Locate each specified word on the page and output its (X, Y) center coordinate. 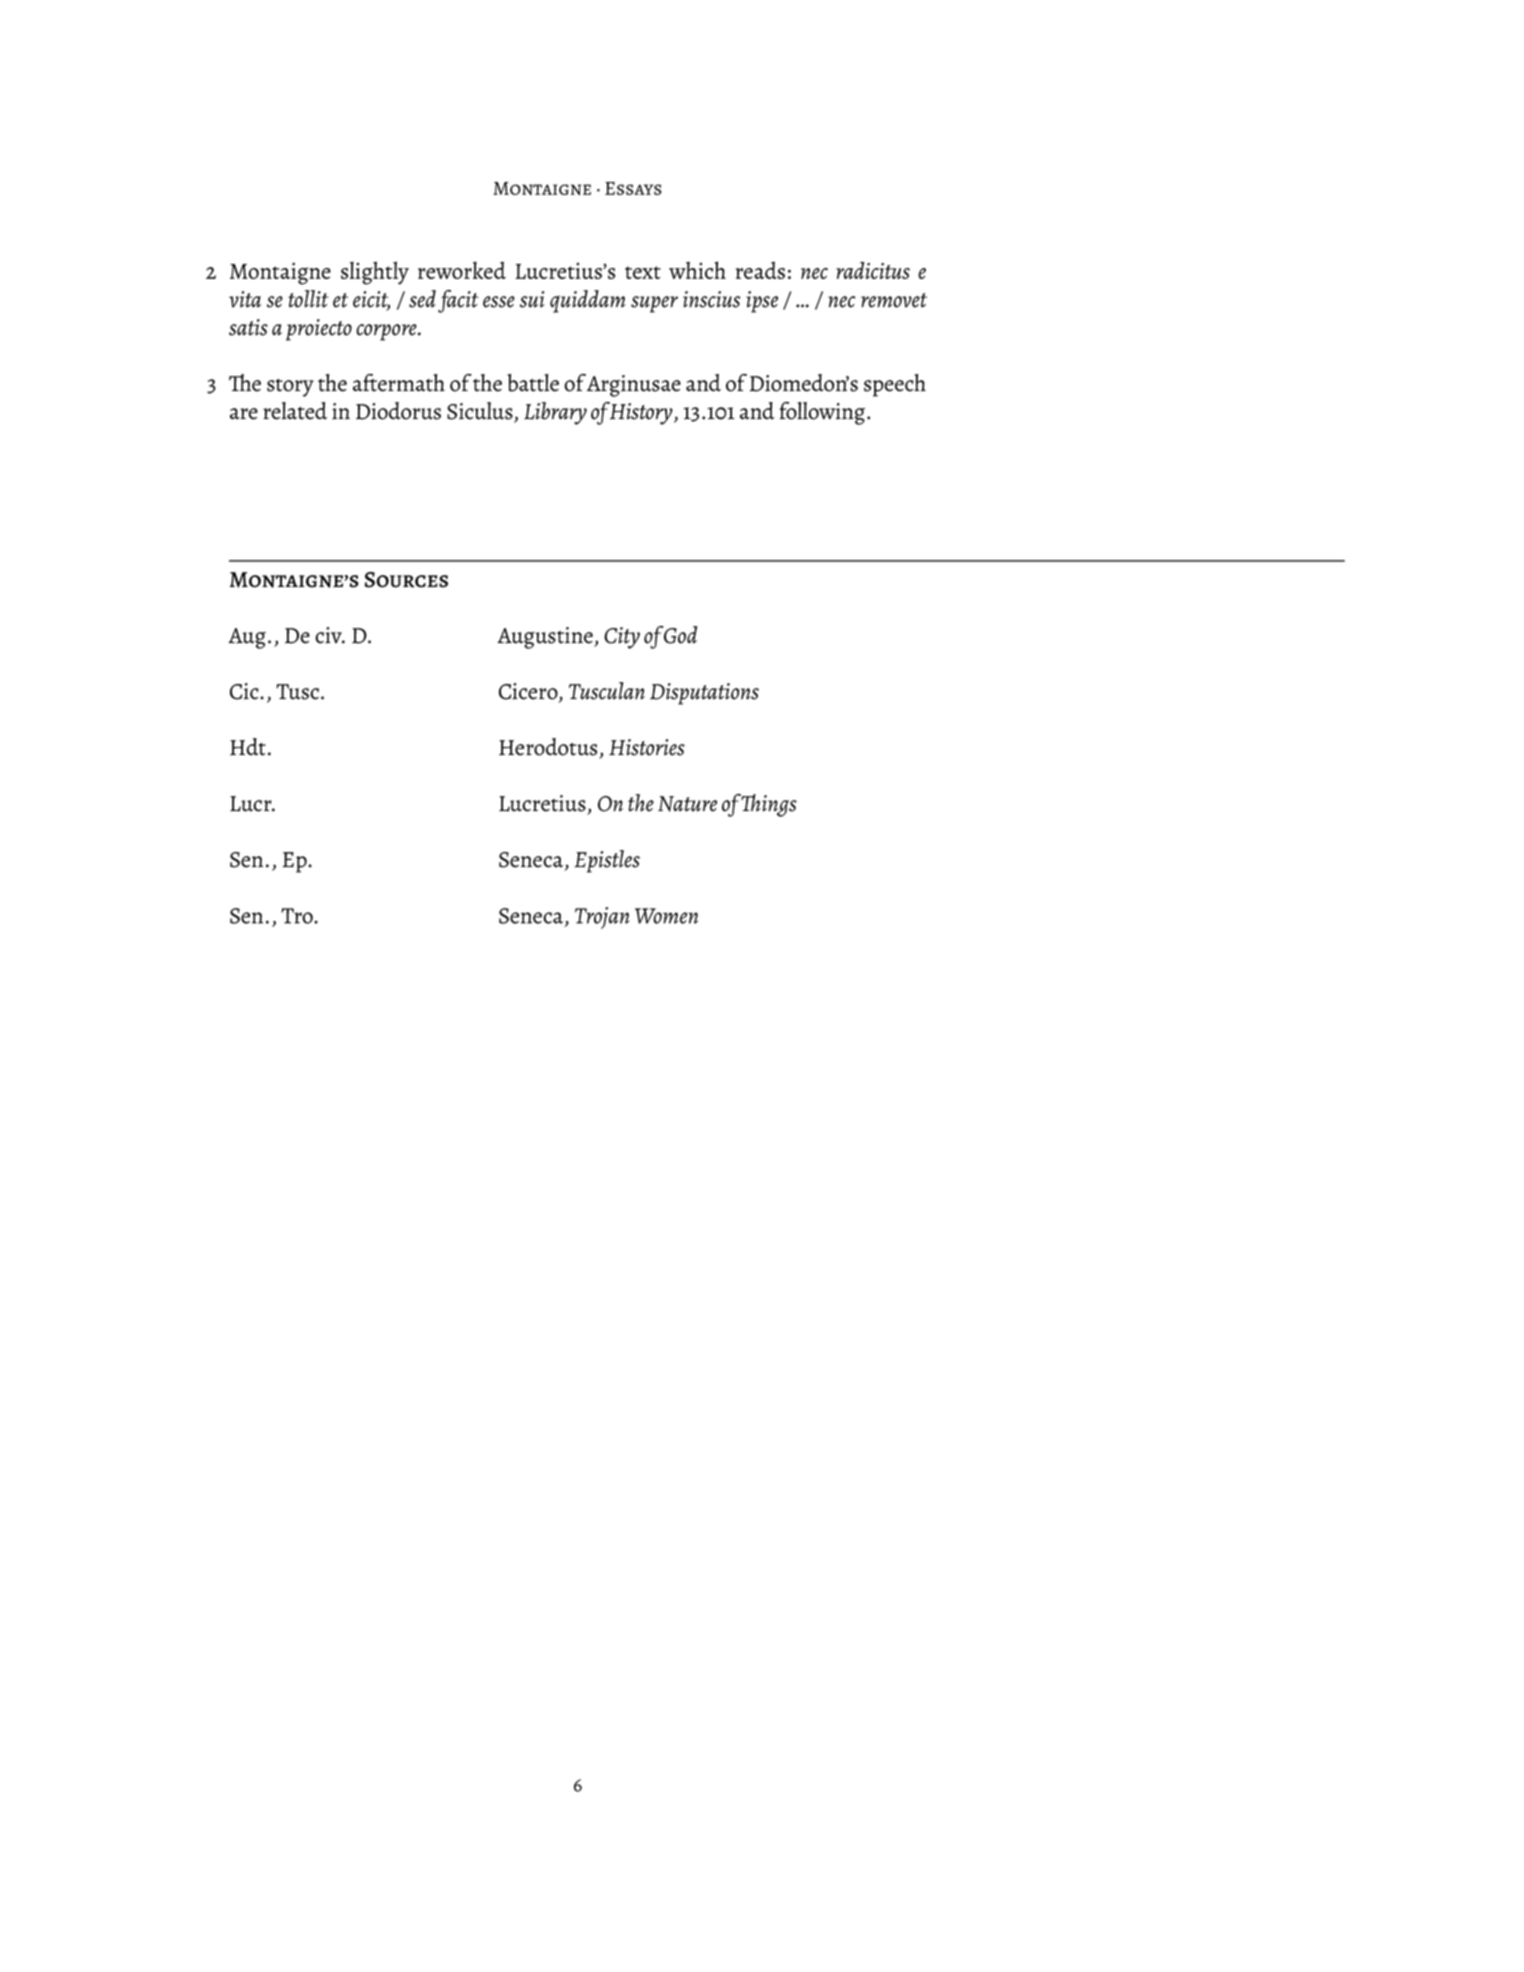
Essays (633, 188)
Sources (406, 580)
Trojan (602, 918)
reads (760, 270)
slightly (375, 273)
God (680, 635)
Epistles (607, 861)
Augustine (546, 638)
